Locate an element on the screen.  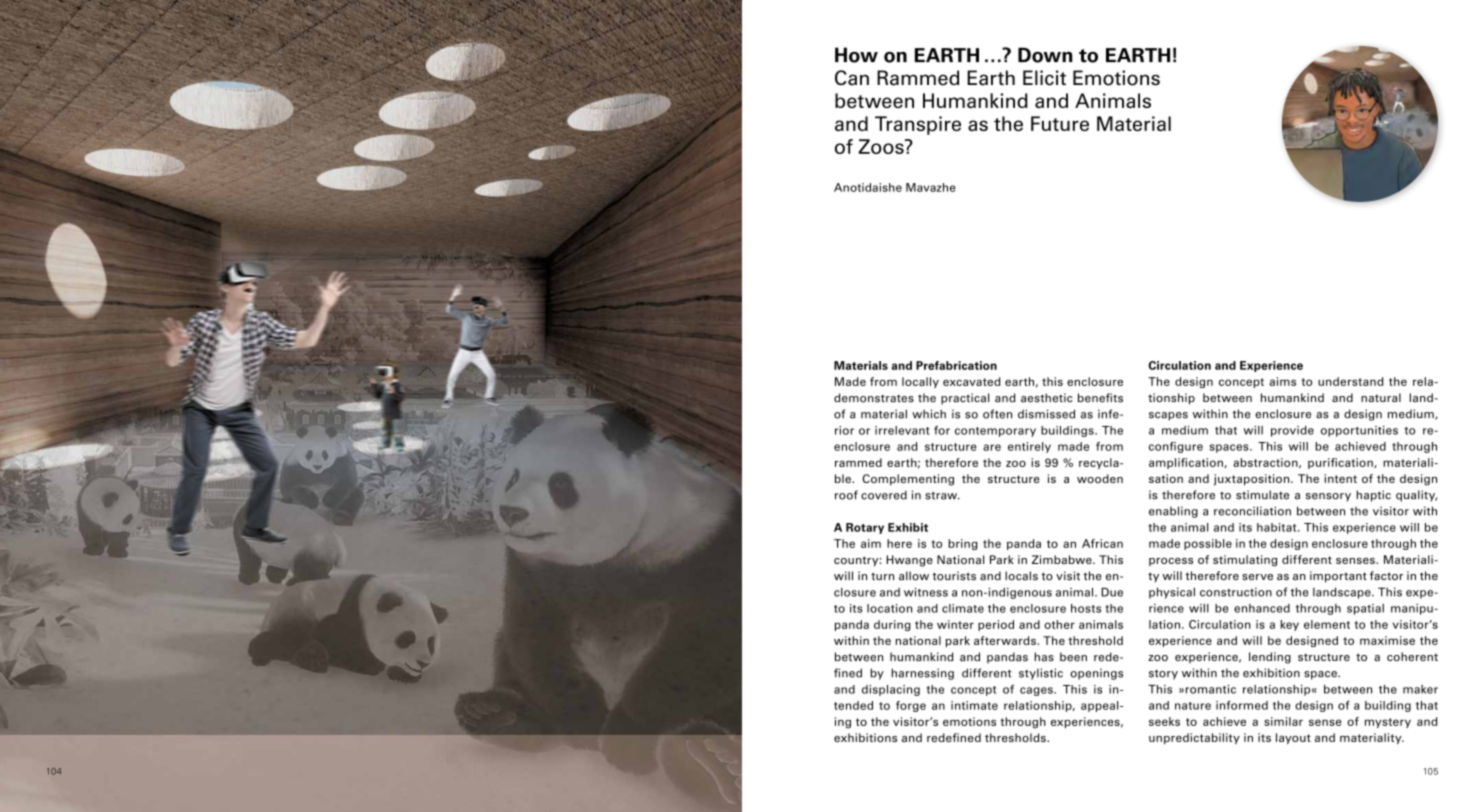
Future is located at coordinates (1060, 123).
